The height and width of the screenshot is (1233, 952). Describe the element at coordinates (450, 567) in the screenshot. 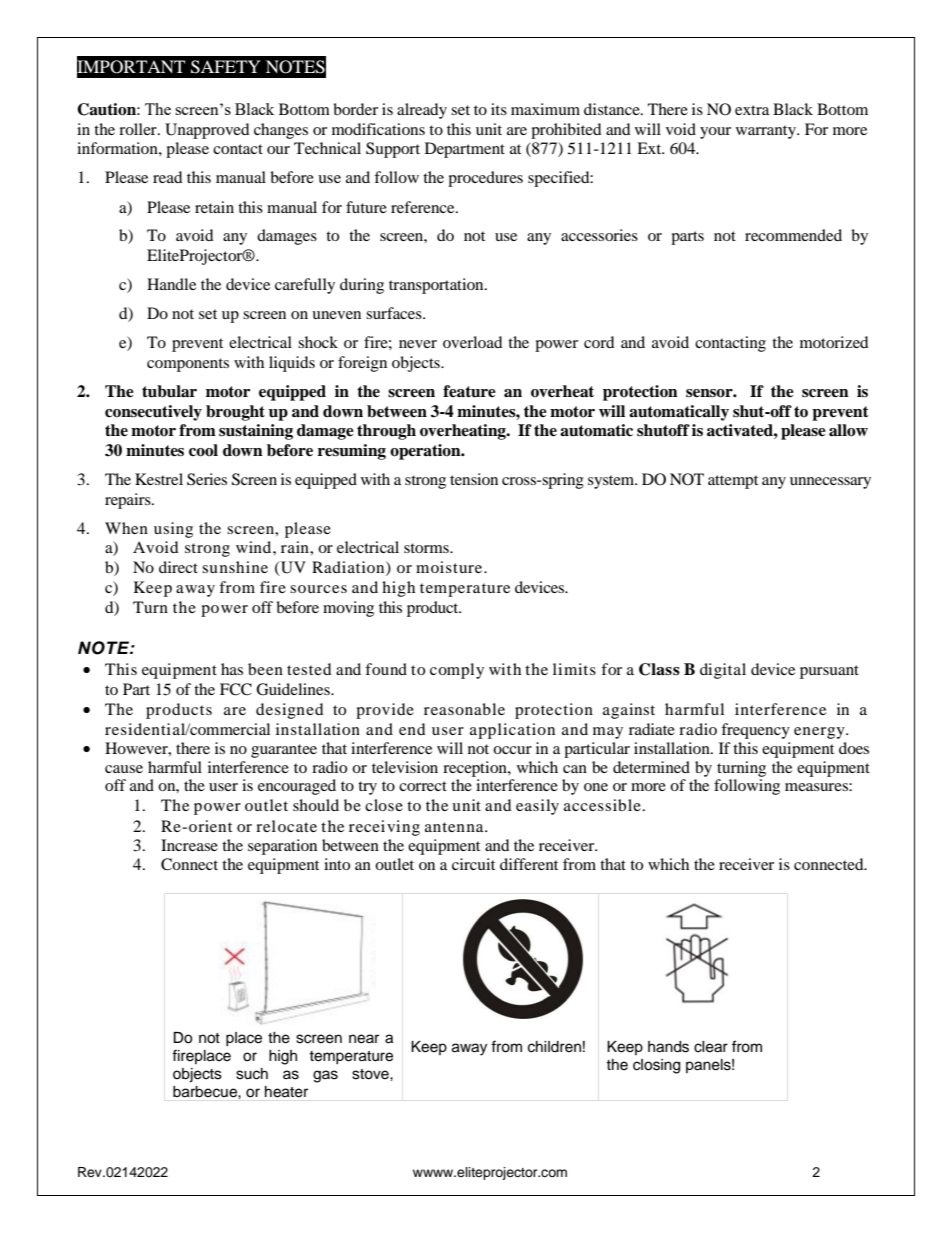

I see `moisture` at that location.
